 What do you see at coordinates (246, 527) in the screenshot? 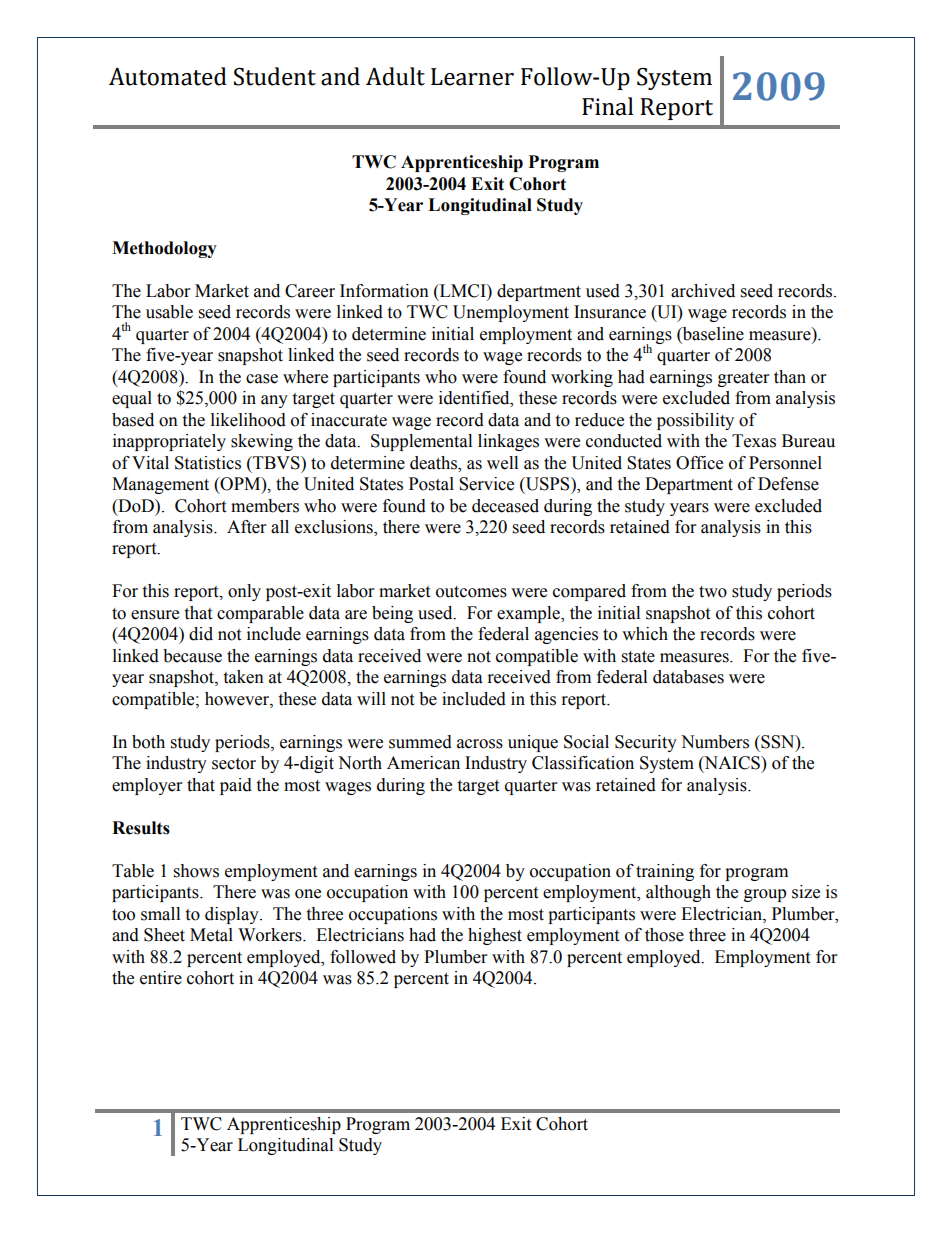
I see `After` at bounding box center [246, 527].
